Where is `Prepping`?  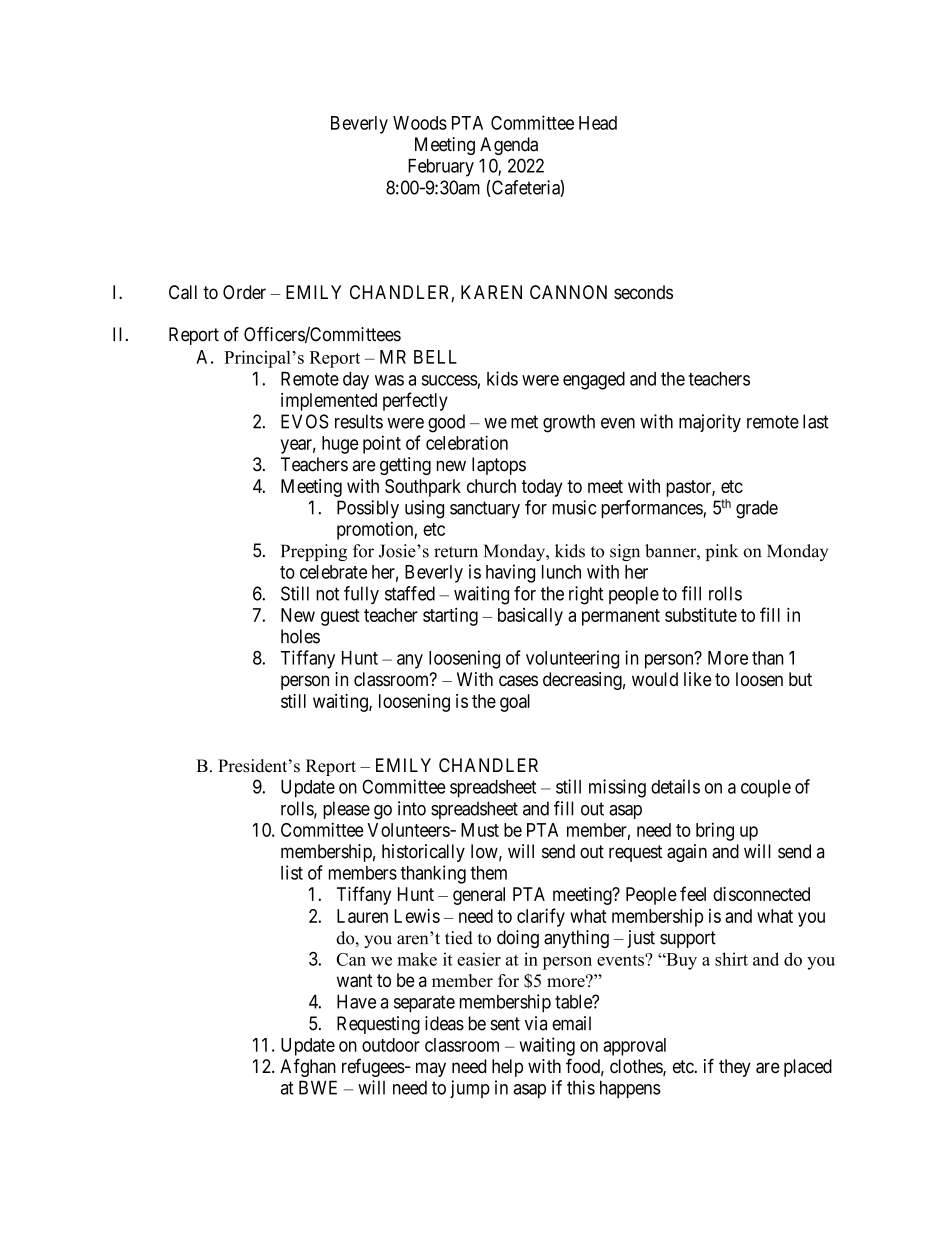
Prepping is located at coordinates (314, 552).
